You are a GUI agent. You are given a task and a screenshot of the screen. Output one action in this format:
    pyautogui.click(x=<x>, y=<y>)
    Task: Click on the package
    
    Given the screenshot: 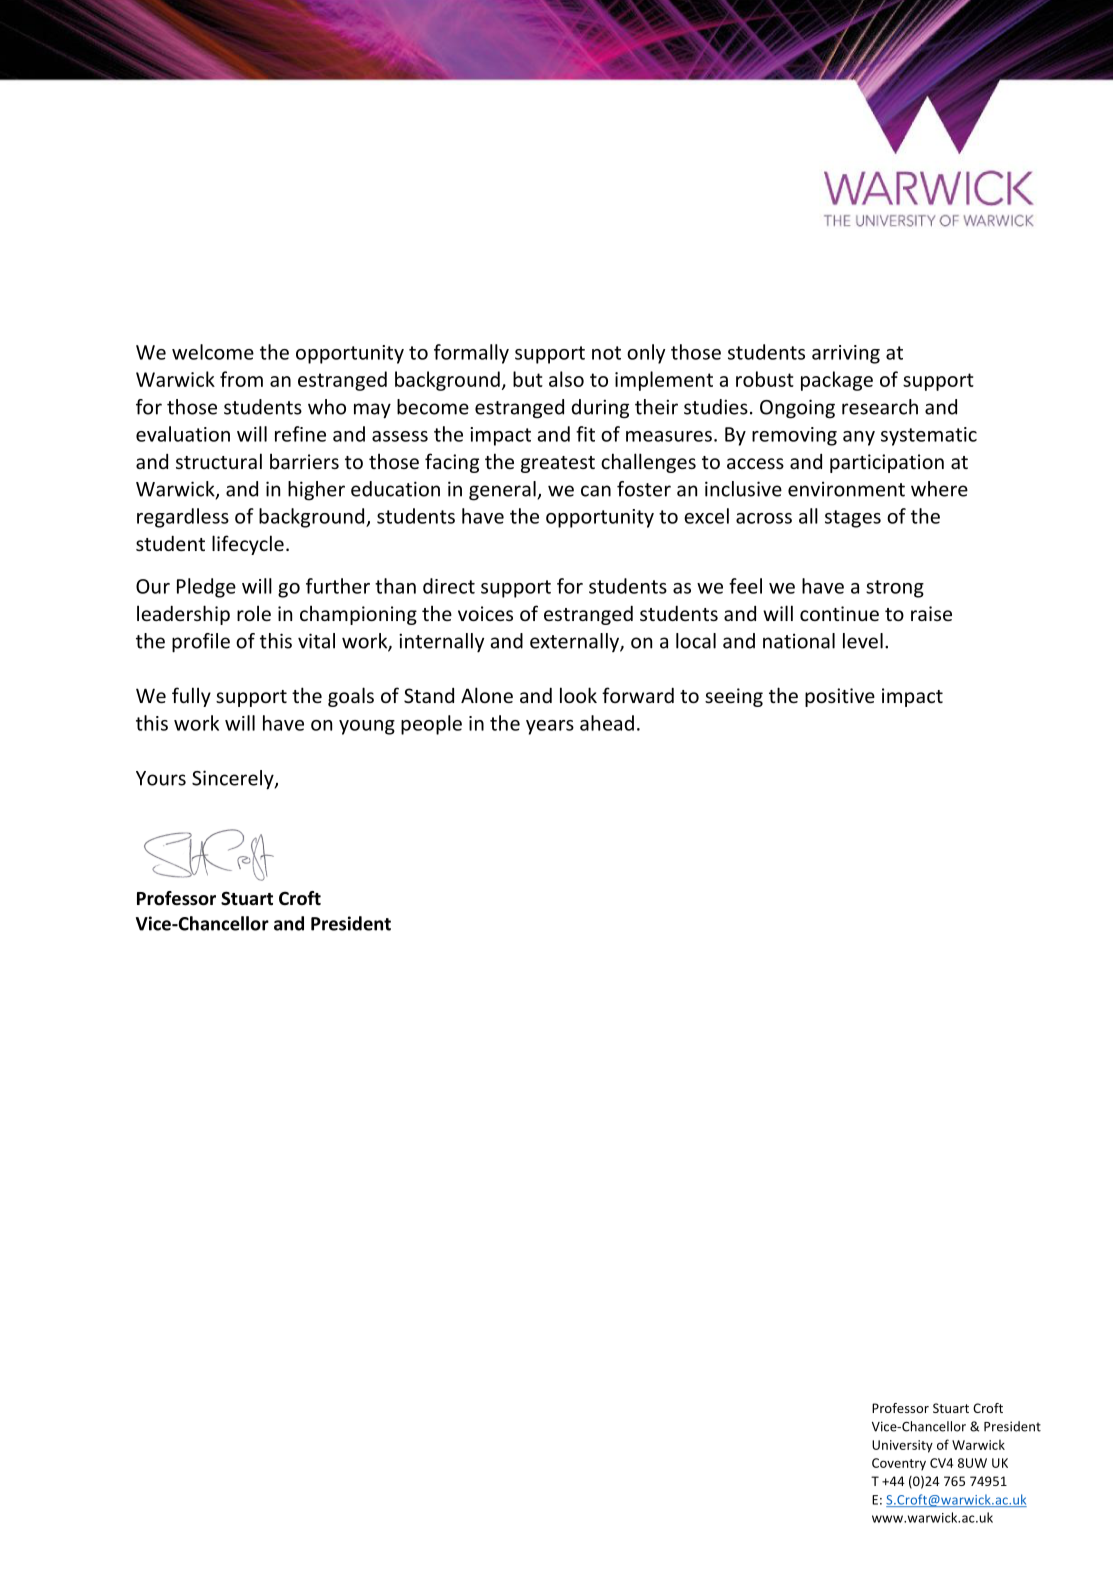 What is the action you would take?
    pyautogui.click(x=837, y=381)
